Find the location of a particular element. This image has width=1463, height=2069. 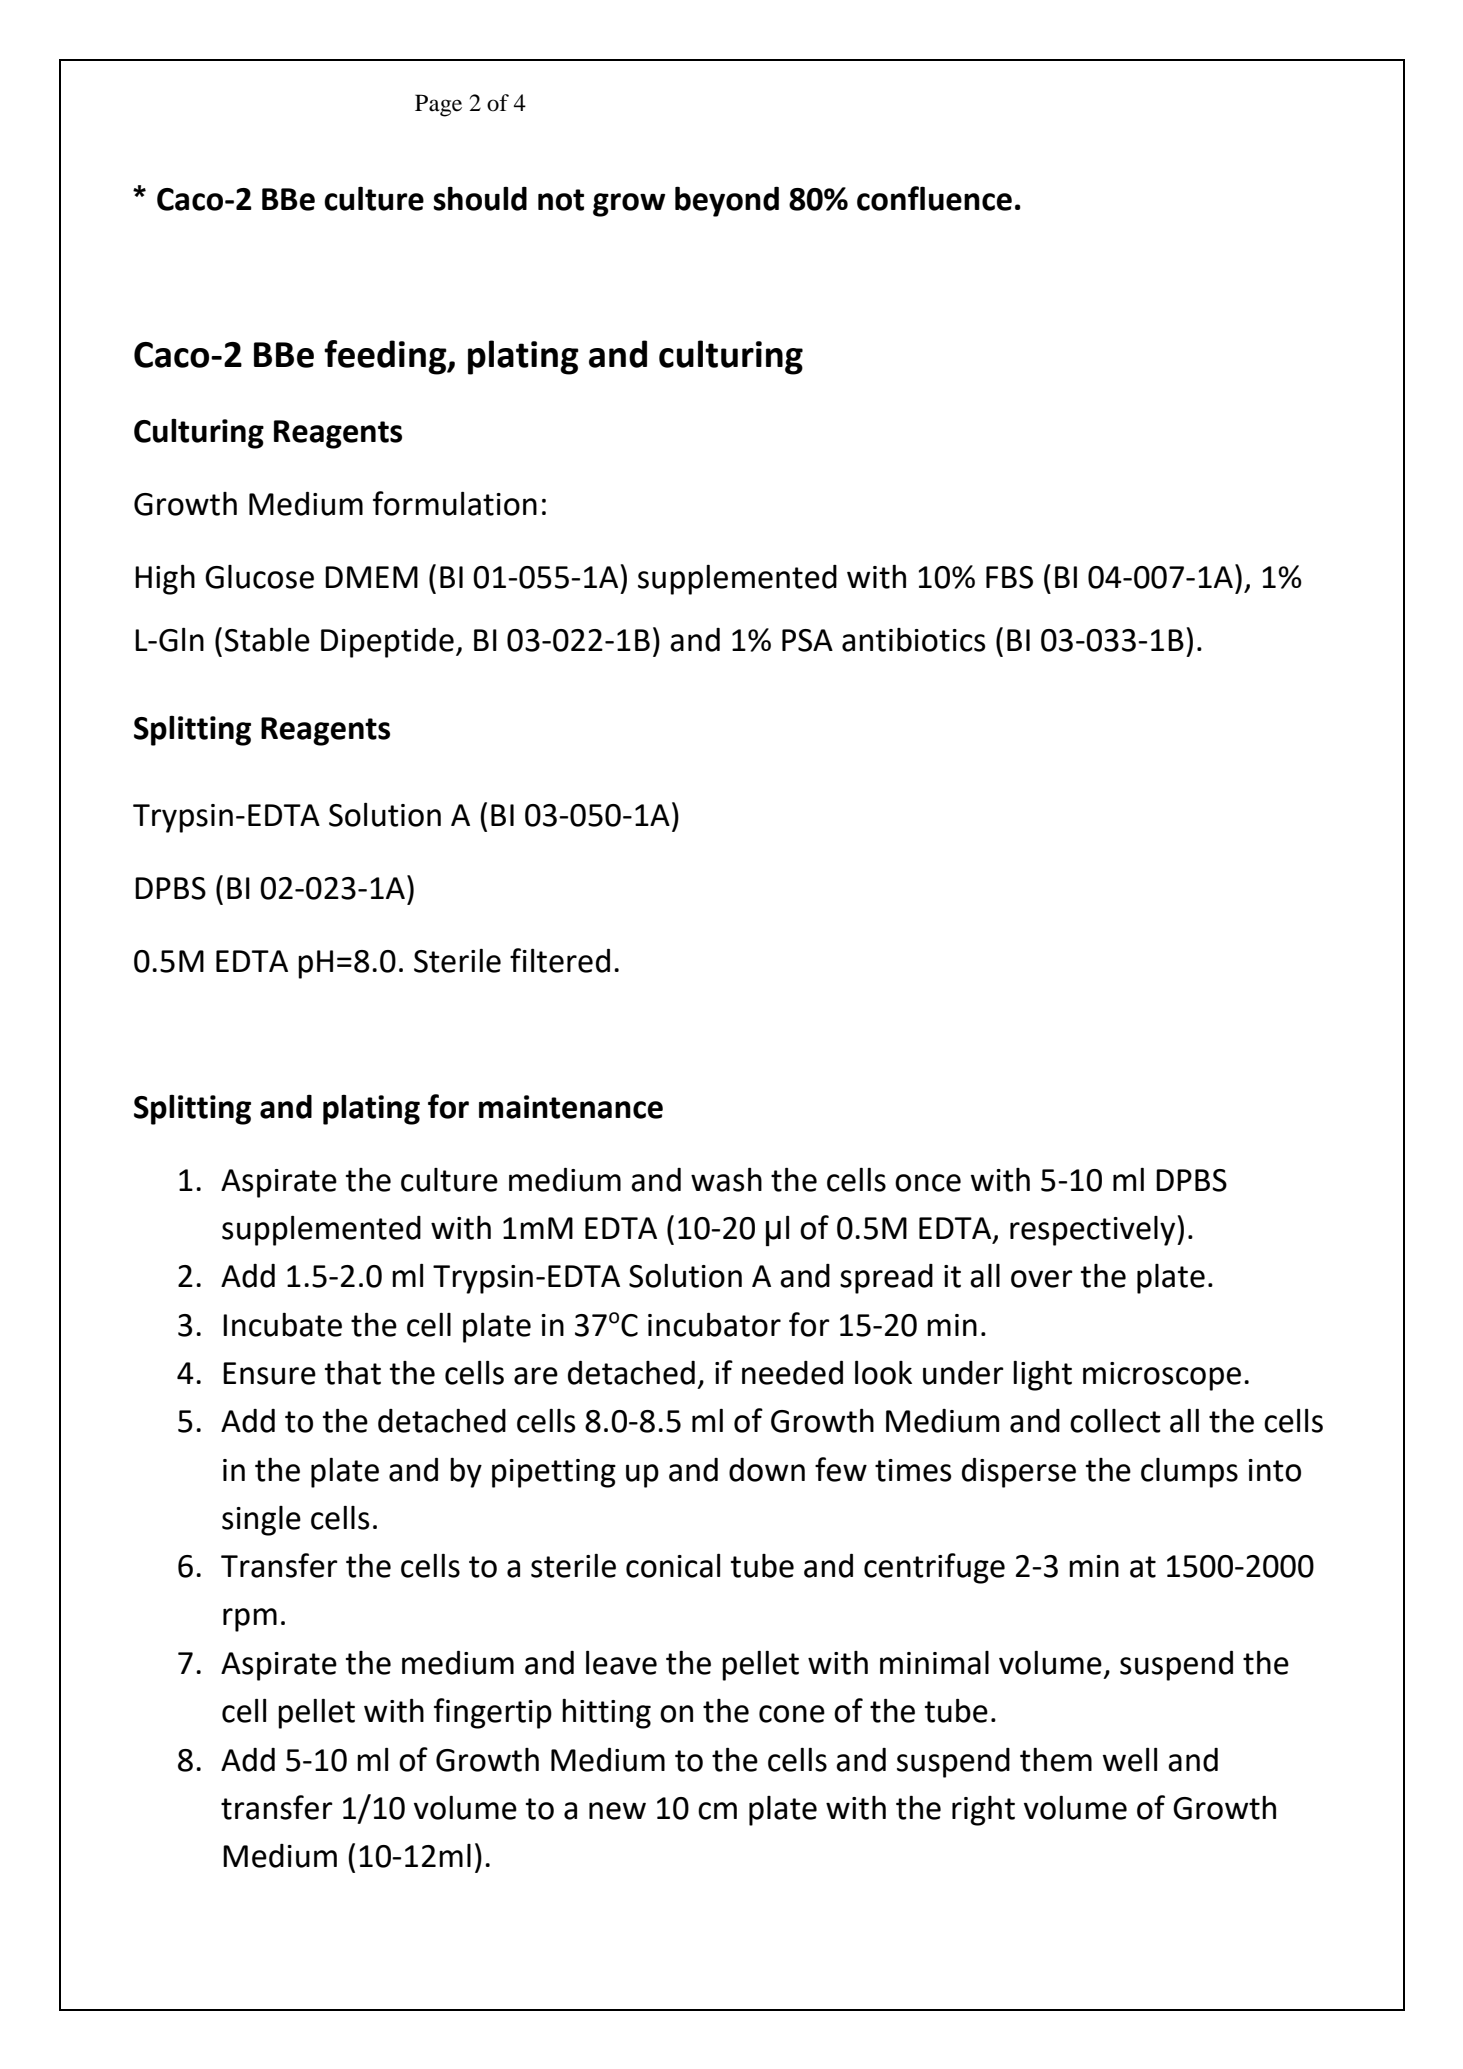

maintenance is located at coordinates (571, 1107).
